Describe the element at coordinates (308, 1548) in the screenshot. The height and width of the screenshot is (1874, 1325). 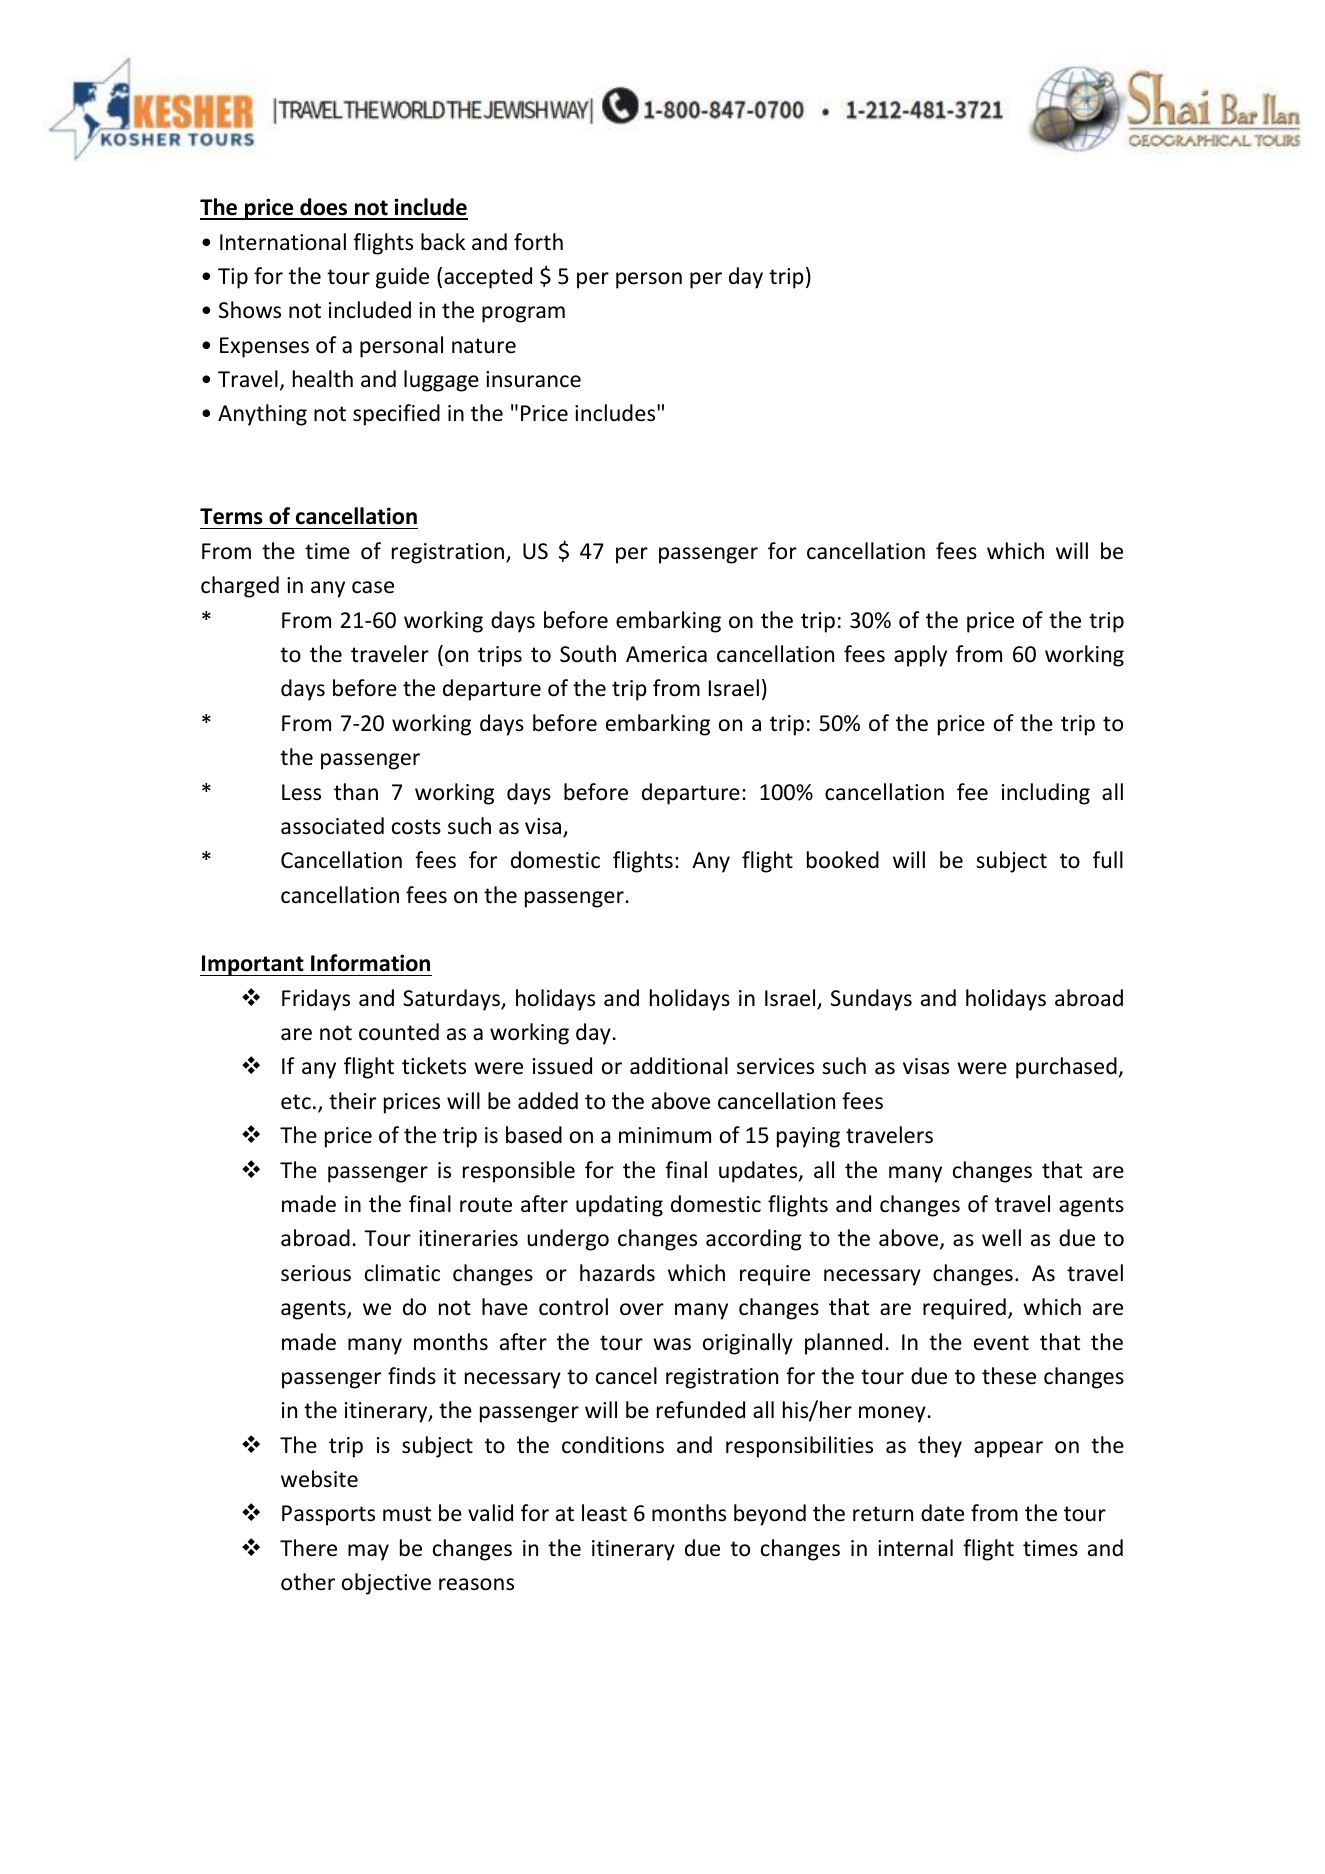
I see `There` at that location.
